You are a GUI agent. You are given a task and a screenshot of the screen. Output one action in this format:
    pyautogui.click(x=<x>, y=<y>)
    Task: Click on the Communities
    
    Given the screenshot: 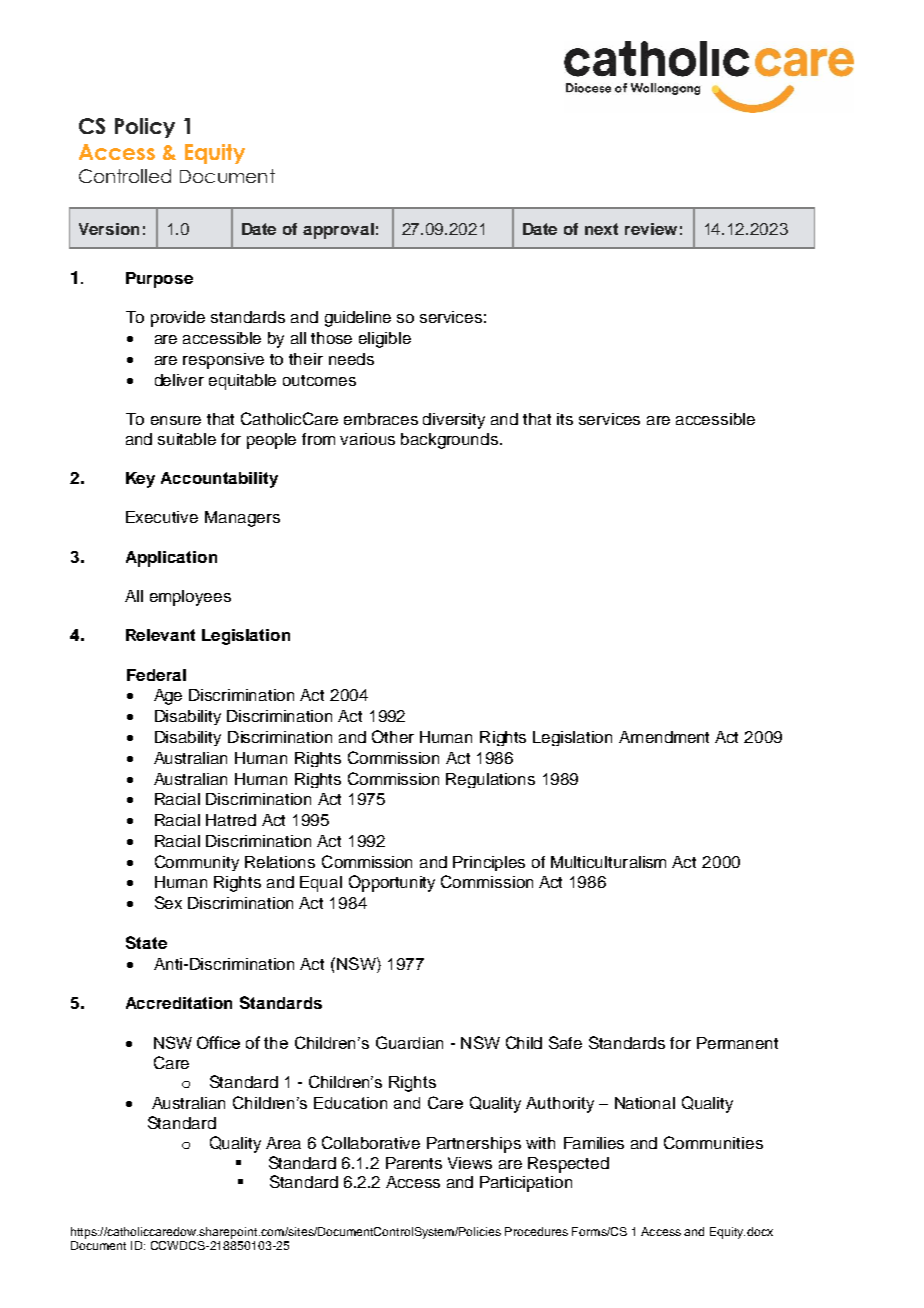 What is the action you would take?
    pyautogui.click(x=713, y=1142)
